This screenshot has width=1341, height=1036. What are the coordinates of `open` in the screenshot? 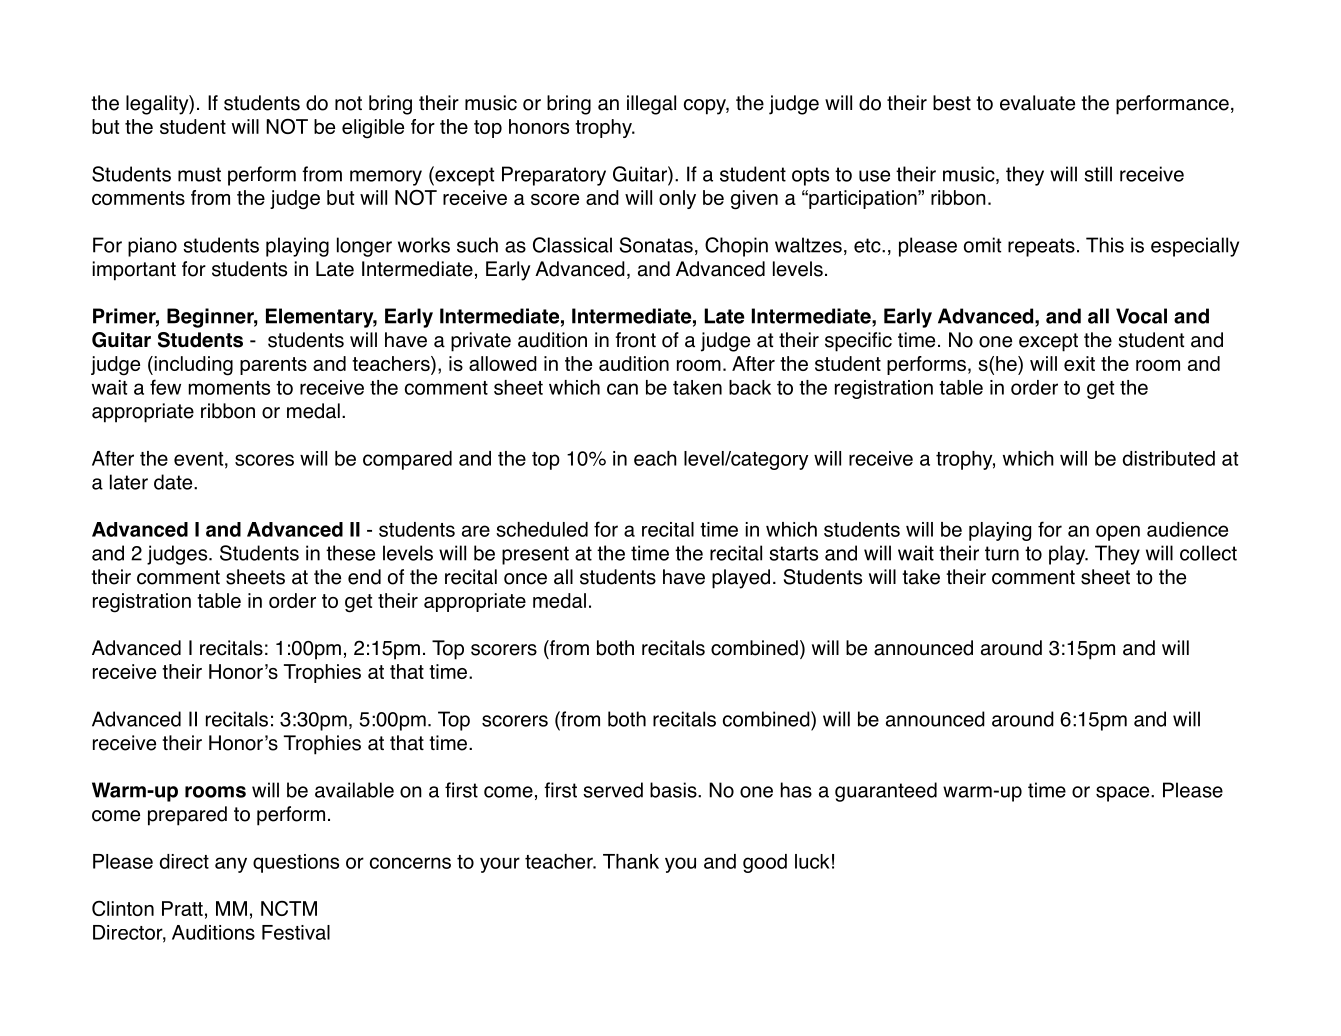 It's located at (1118, 533).
